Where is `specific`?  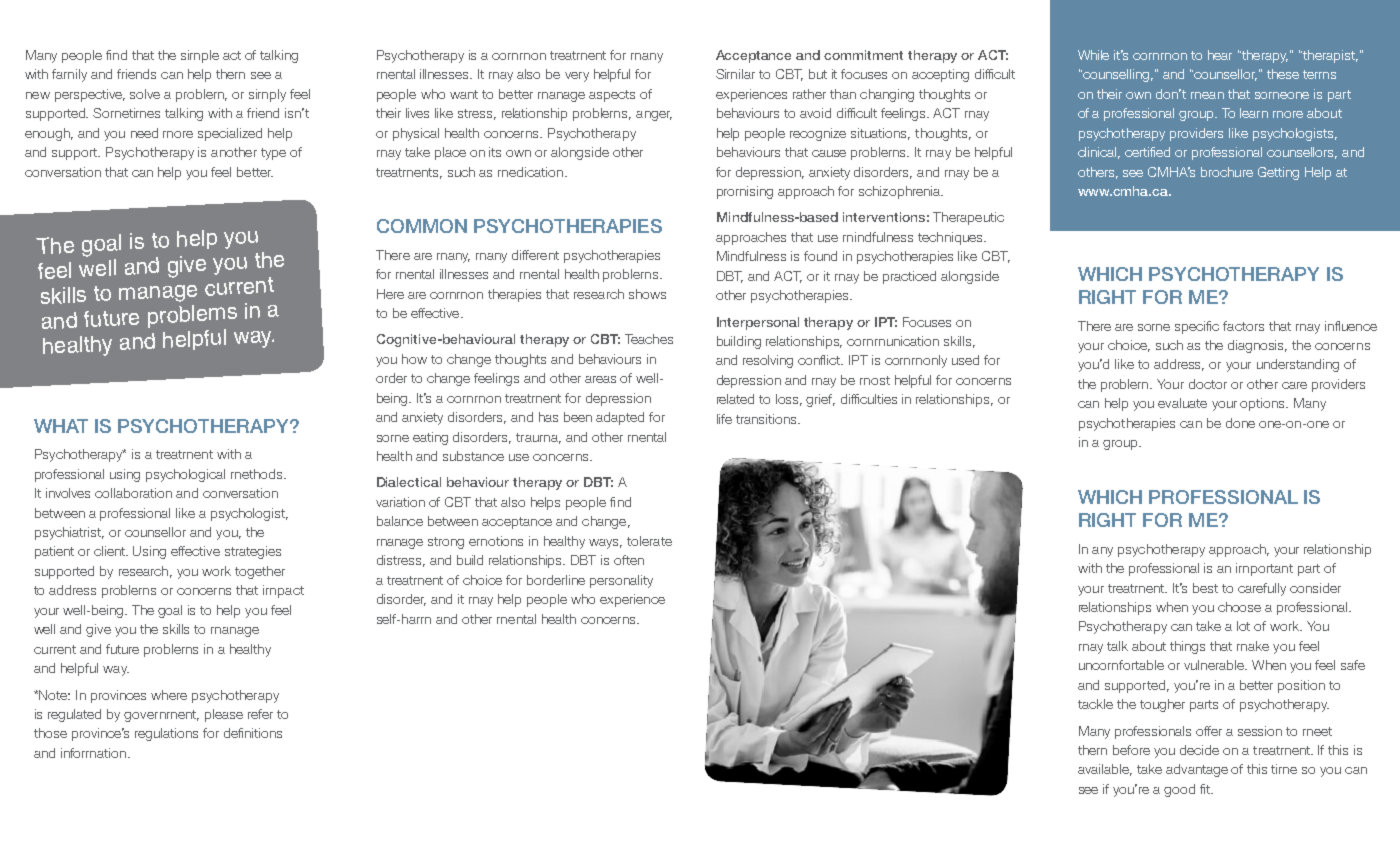
specific is located at coordinates (1197, 327).
